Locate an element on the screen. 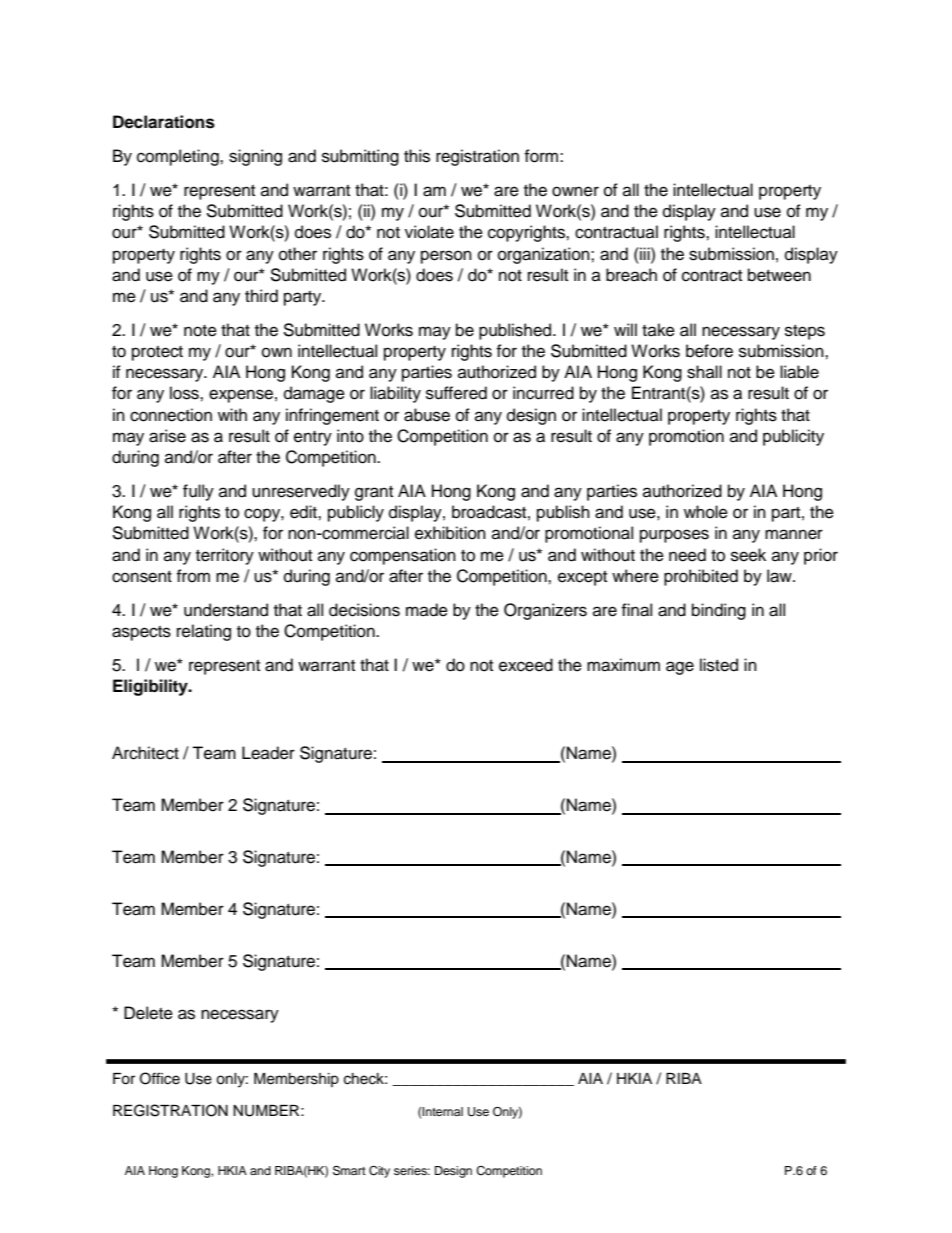 The width and height of the screenshot is (952, 1233). exceed is located at coordinates (526, 665).
